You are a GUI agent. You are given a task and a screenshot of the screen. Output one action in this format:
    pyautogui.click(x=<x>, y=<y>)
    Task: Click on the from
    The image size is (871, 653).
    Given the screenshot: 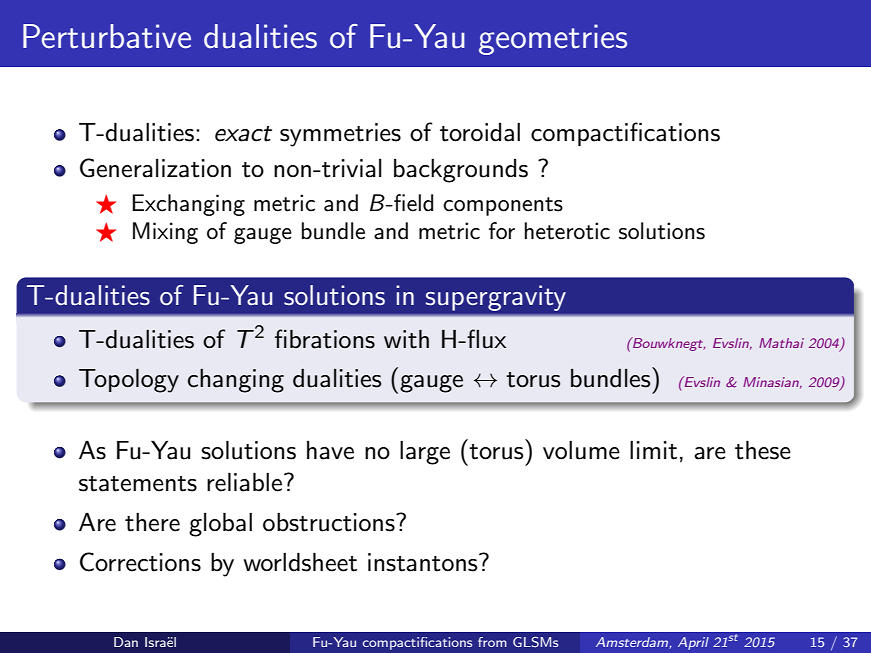 What is the action you would take?
    pyautogui.click(x=492, y=642)
